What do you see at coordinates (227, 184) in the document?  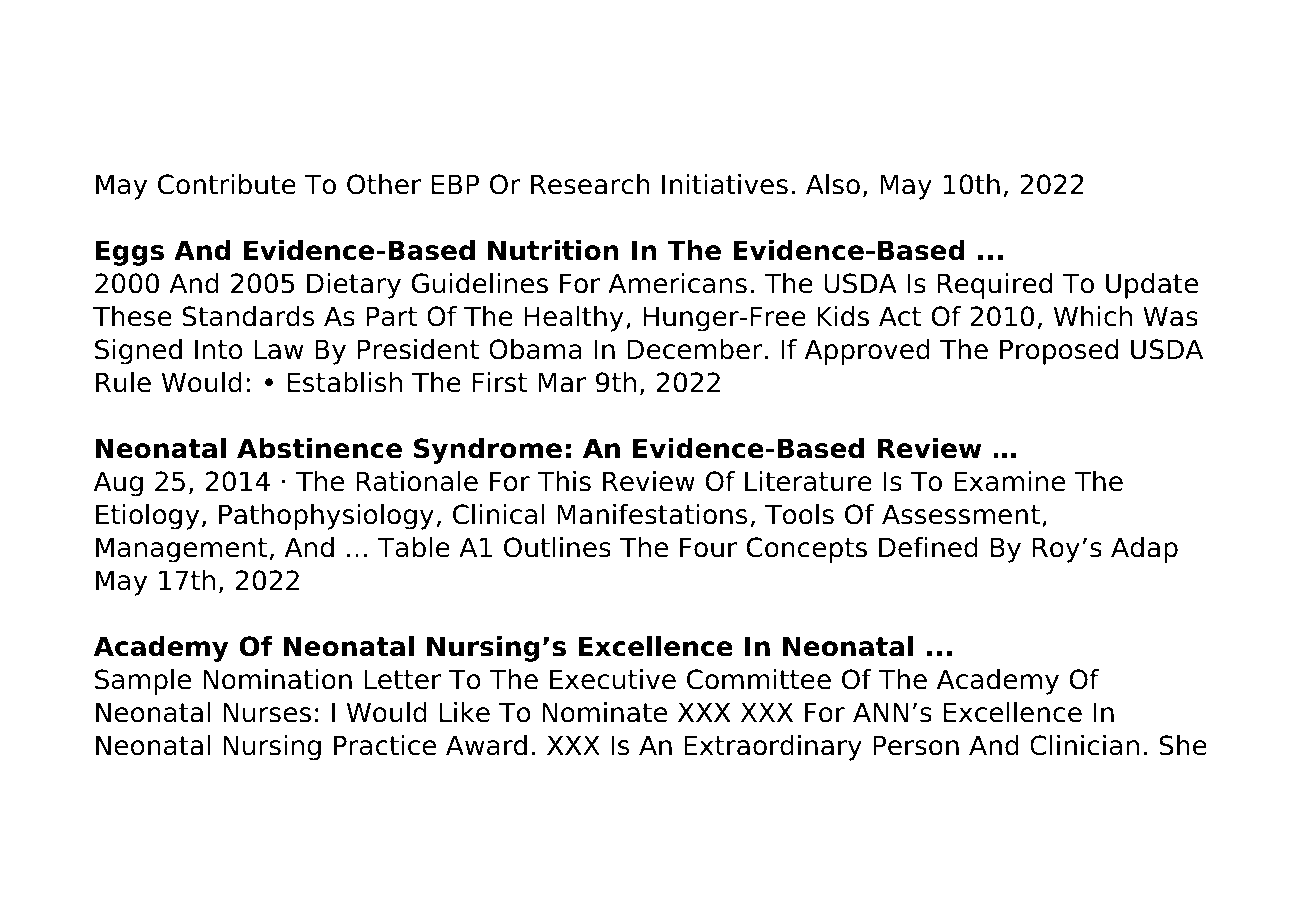 I see `Contribute` at bounding box center [227, 184].
